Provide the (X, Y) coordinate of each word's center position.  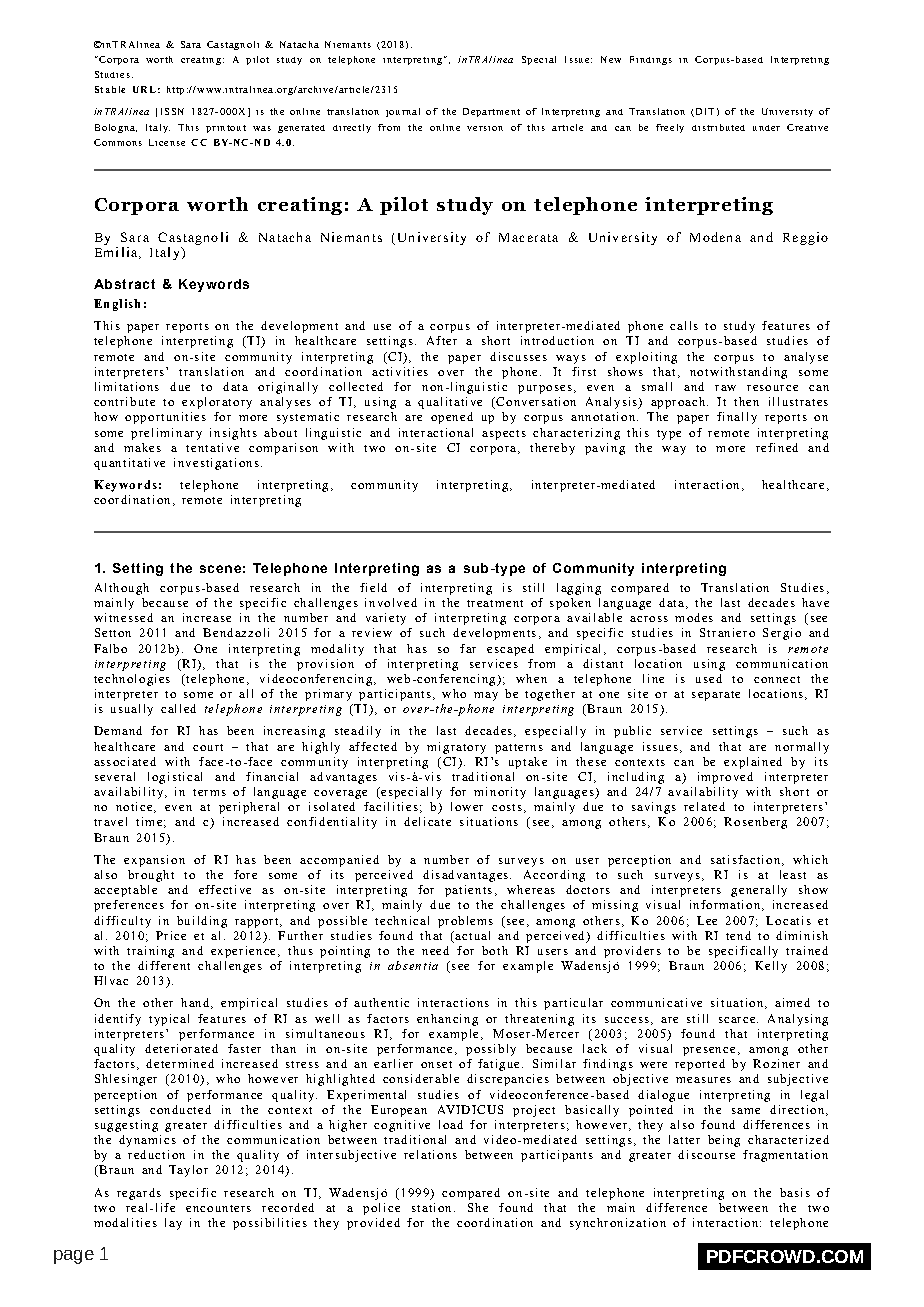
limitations (127, 386)
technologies (132, 680)
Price (171, 935)
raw (725, 388)
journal (403, 112)
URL (144, 89)
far (468, 648)
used (709, 678)
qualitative (450, 403)
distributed (718, 127)
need (435, 950)
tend (738, 935)
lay (173, 1224)
